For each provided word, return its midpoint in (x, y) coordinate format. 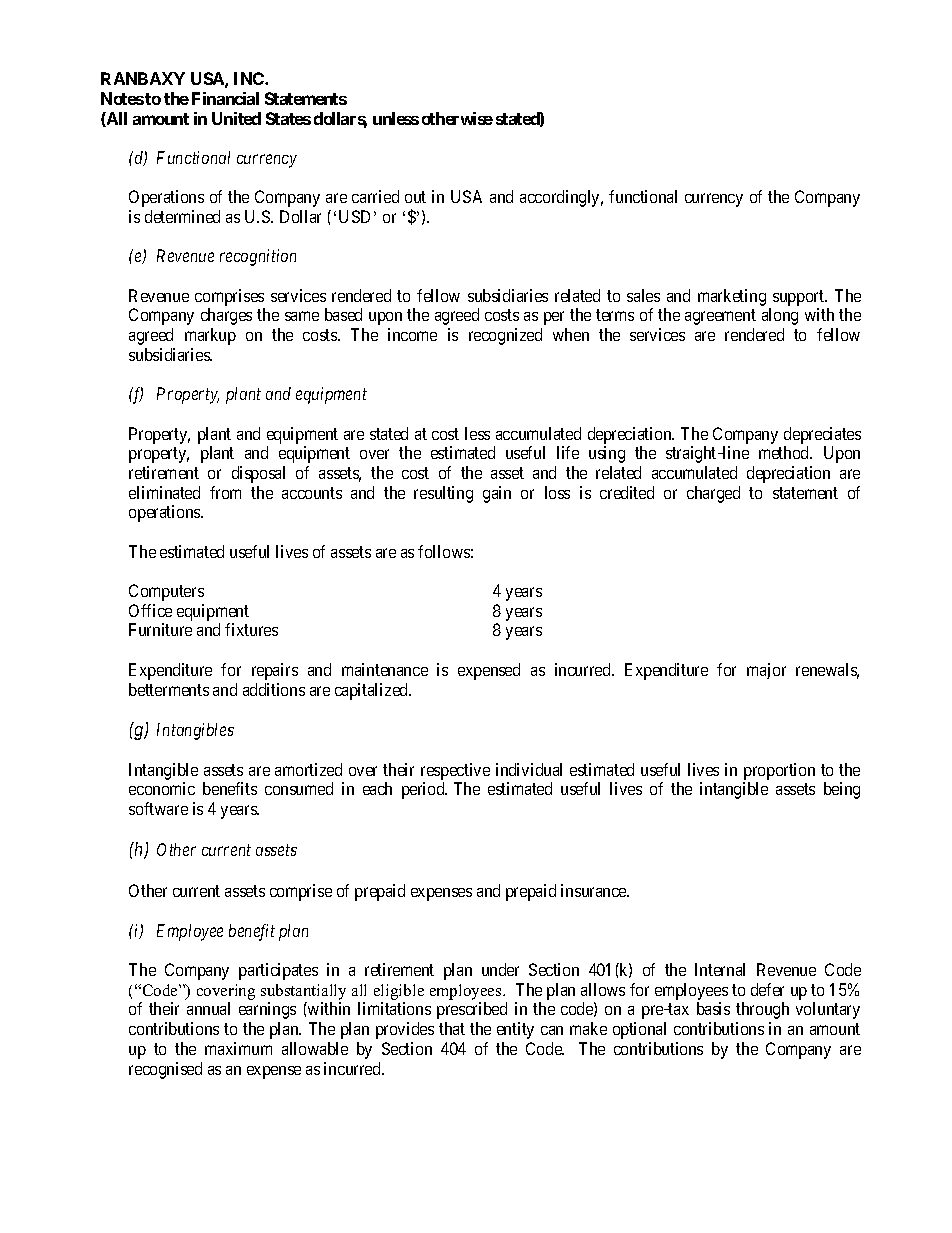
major (766, 671)
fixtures (251, 629)
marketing (732, 297)
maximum (238, 1048)
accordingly (561, 198)
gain (497, 494)
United (236, 118)
